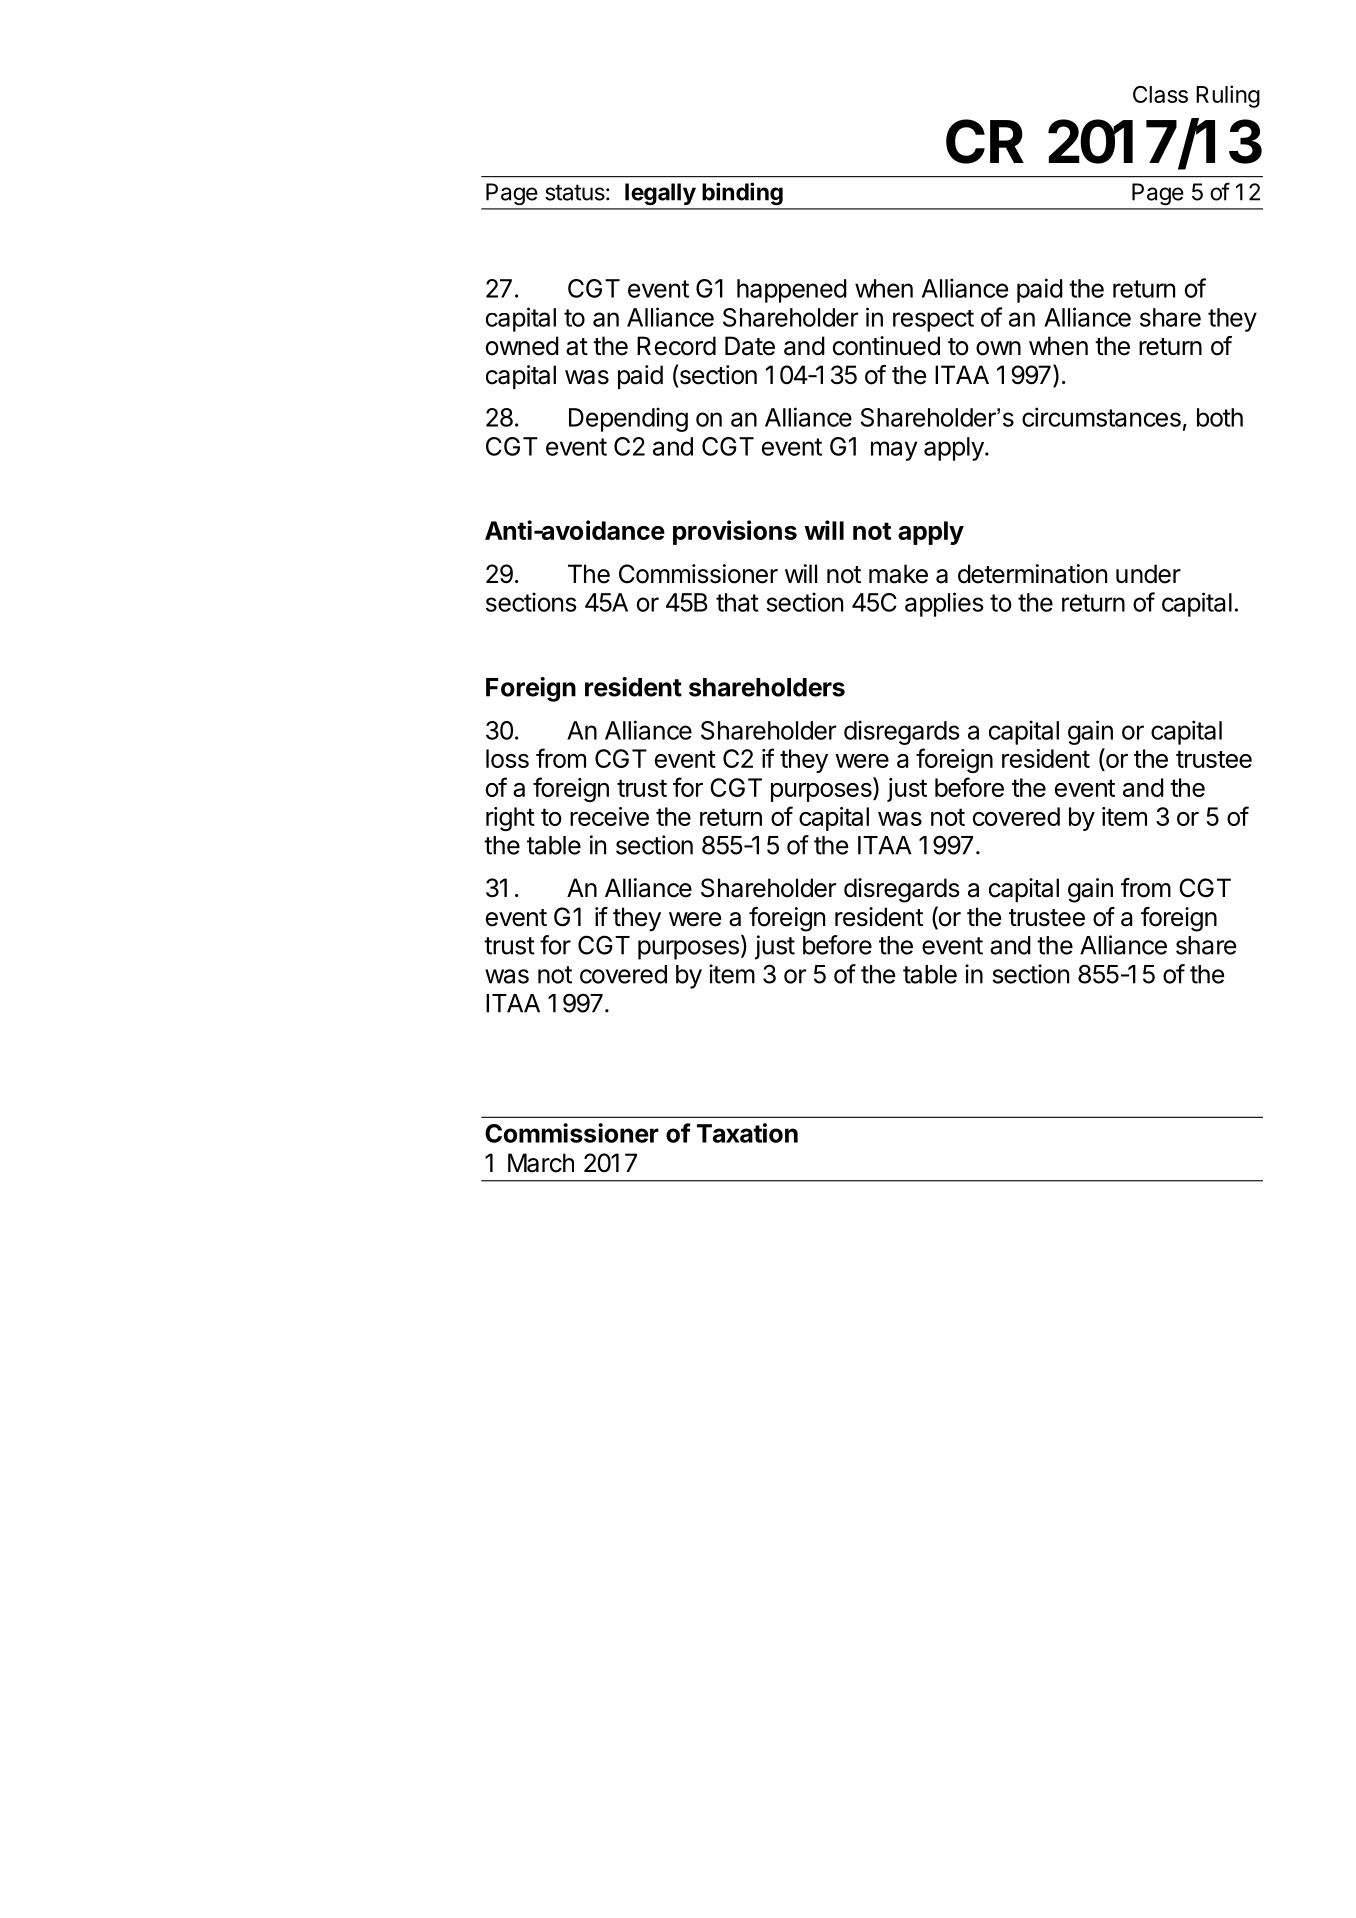 The height and width of the image is (1918, 1356). I want to click on happened, so click(792, 291).
